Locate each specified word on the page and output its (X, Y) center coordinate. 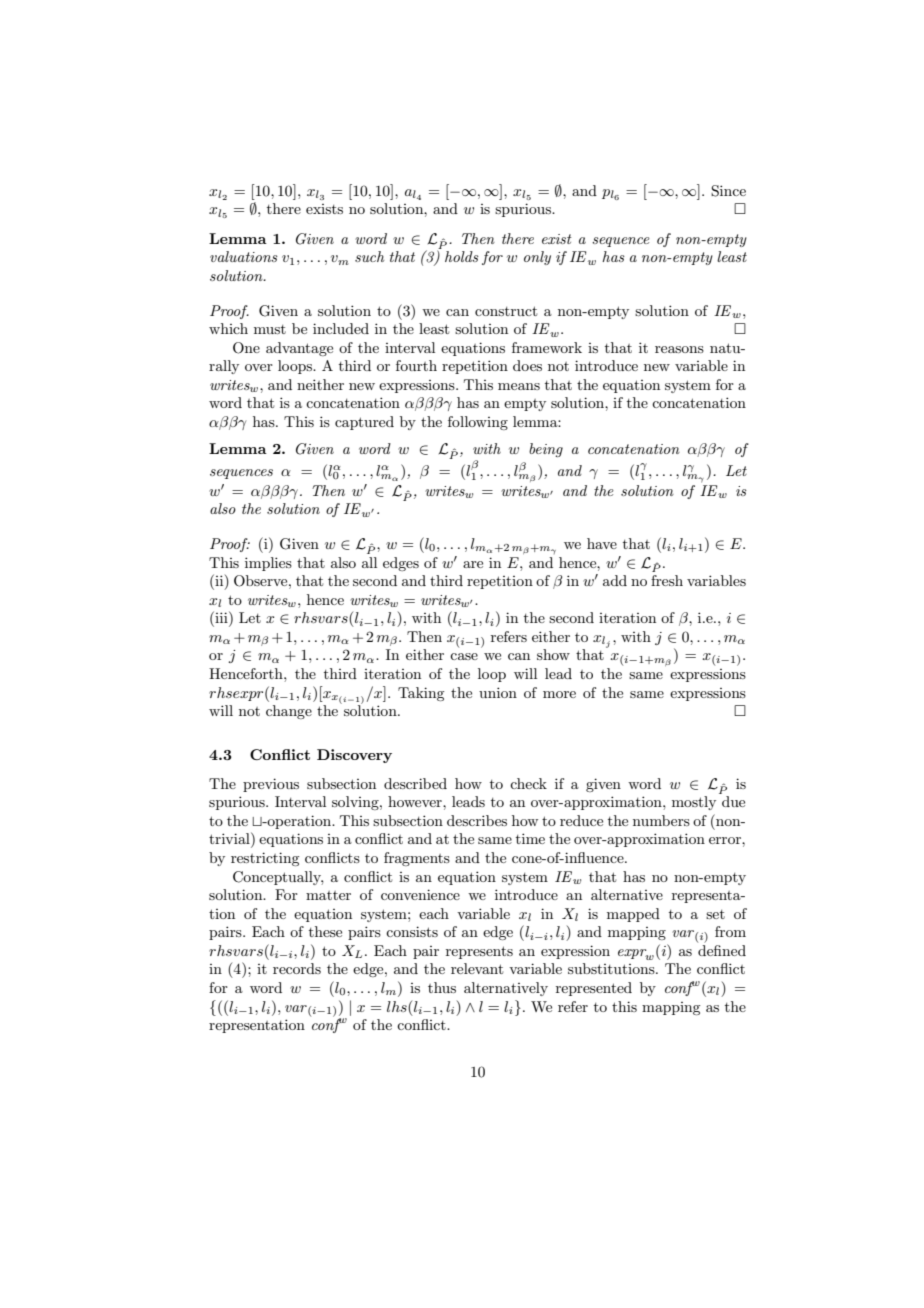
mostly (694, 803)
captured (364, 423)
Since (728, 191)
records (297, 968)
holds (462, 256)
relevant (477, 968)
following (478, 423)
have (602, 543)
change (289, 712)
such (369, 256)
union (498, 692)
